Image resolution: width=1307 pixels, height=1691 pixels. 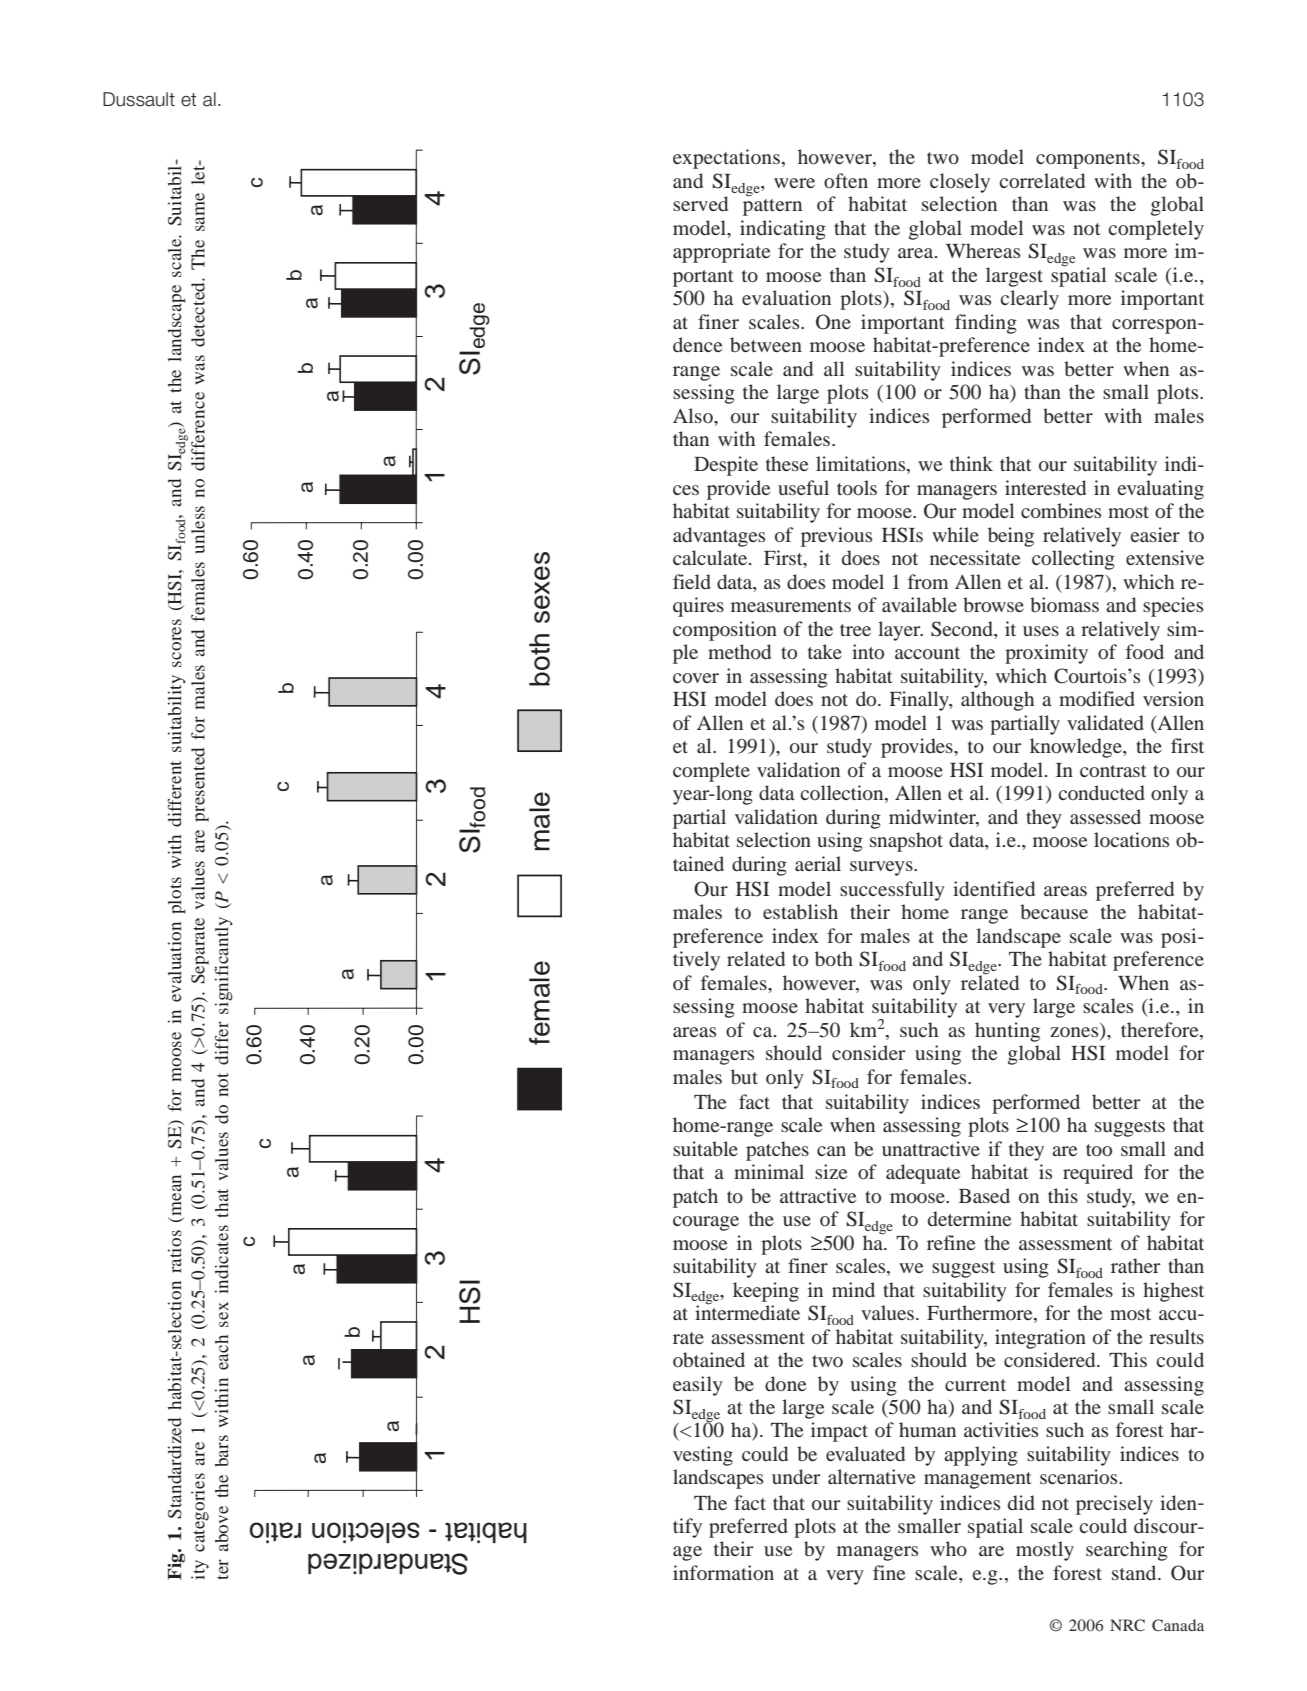 I want to click on locations, so click(x=1131, y=839).
